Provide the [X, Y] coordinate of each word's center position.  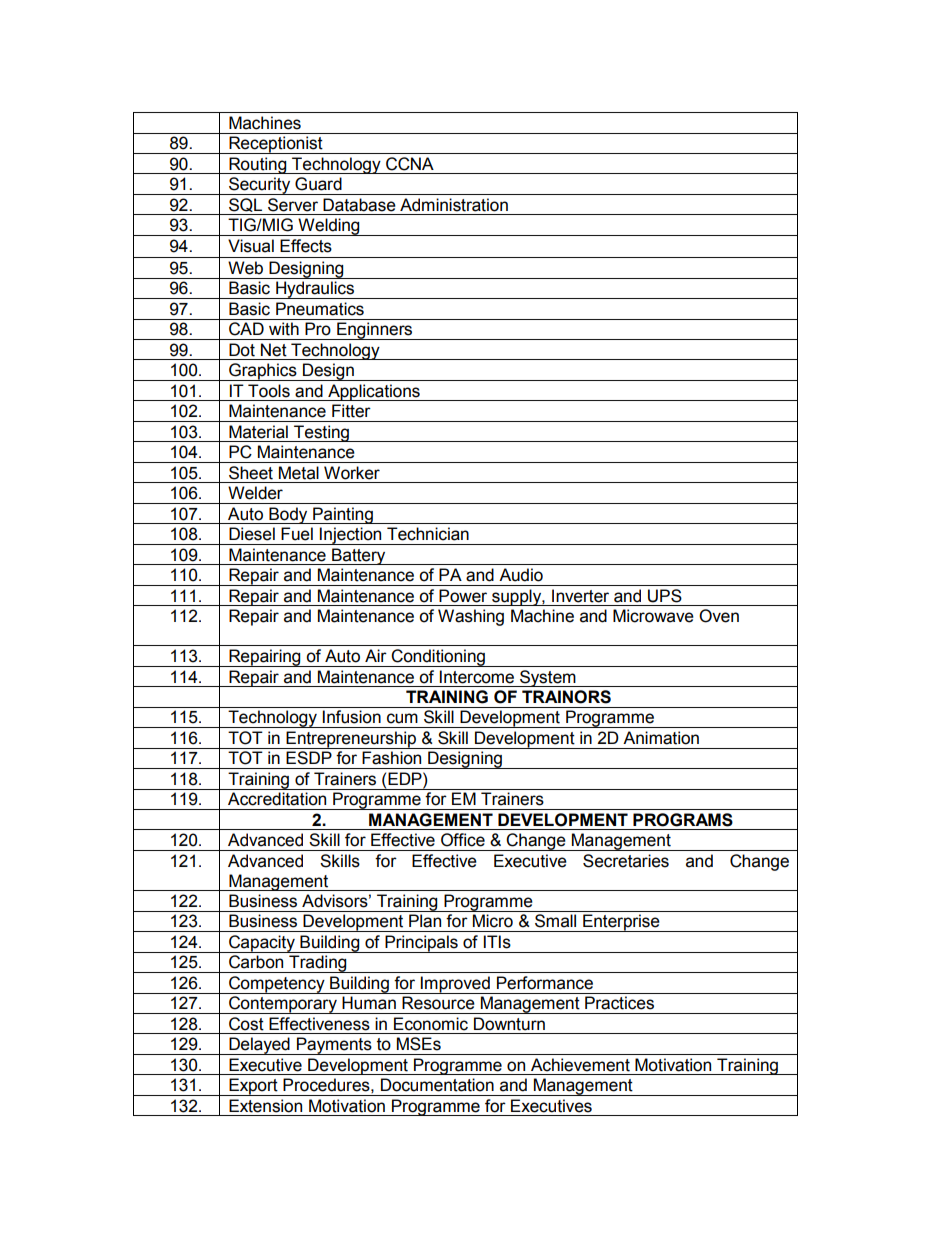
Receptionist [276, 145]
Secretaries [626, 861]
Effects [306, 246]
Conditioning [438, 658]
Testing [321, 433]
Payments [334, 1046]
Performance [545, 983]
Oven [719, 616]
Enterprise [621, 923]
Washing [471, 617]
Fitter [351, 411]
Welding [329, 227]
